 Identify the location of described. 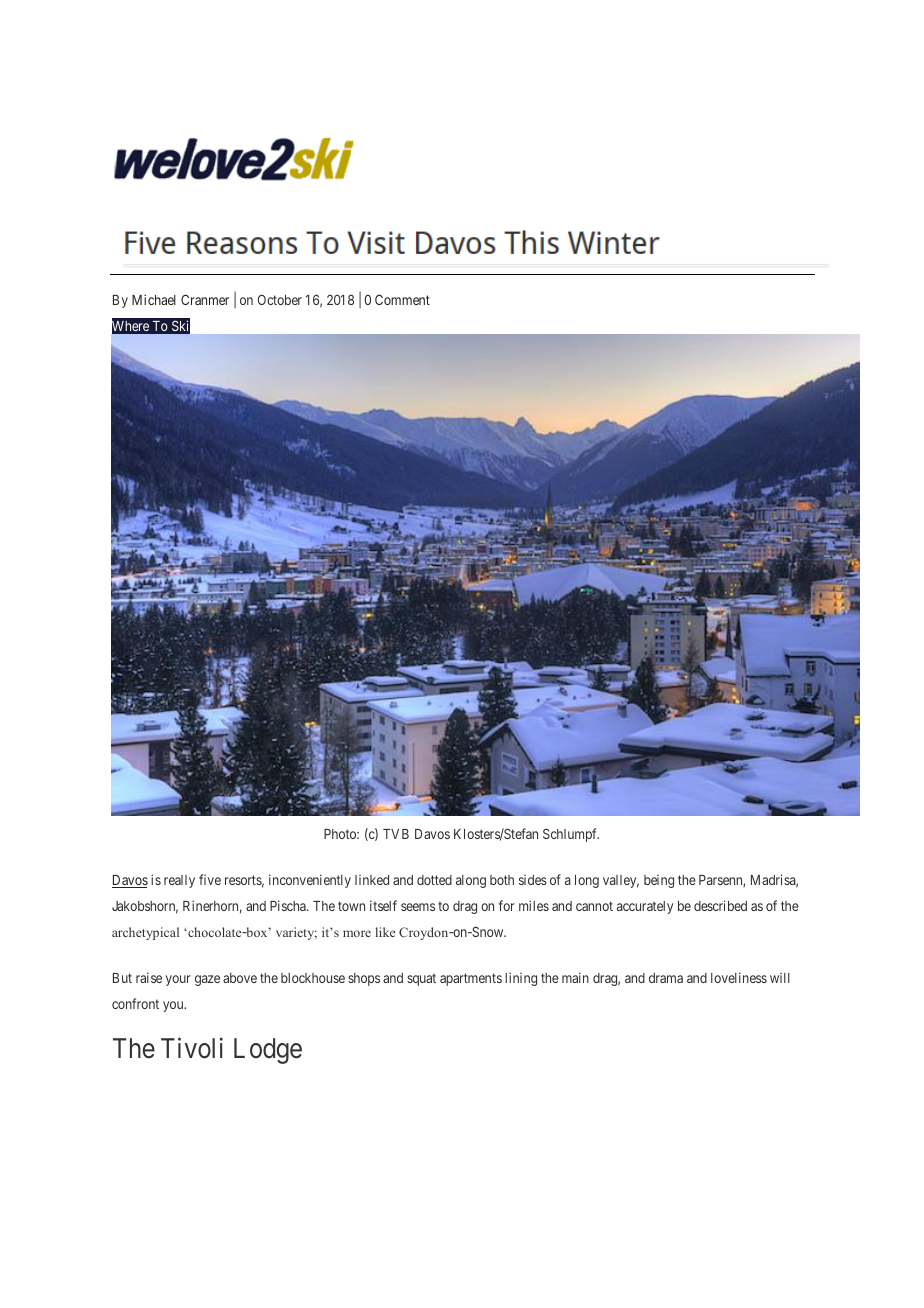
(720, 905).
